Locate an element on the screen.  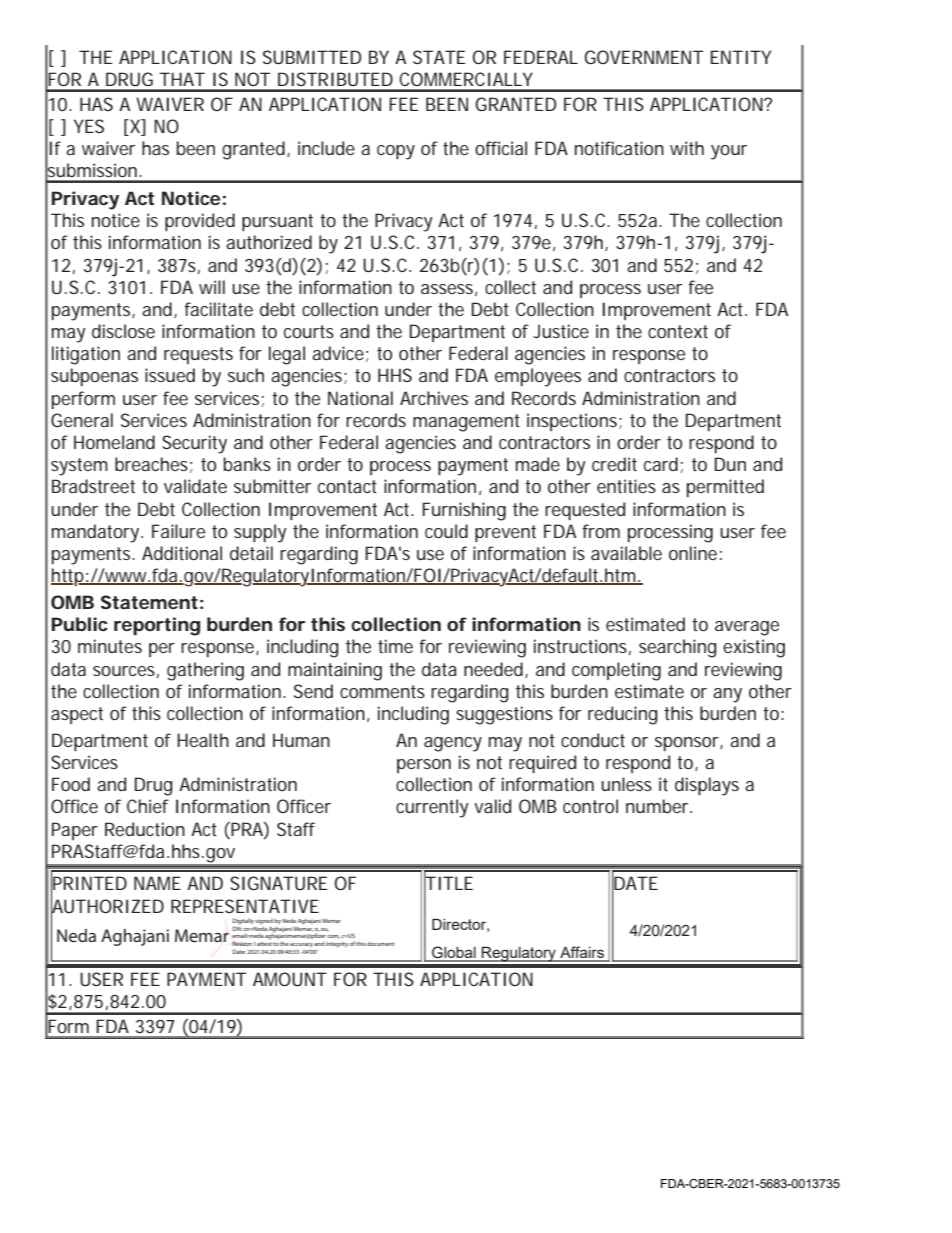
number is located at coordinates (659, 806).
